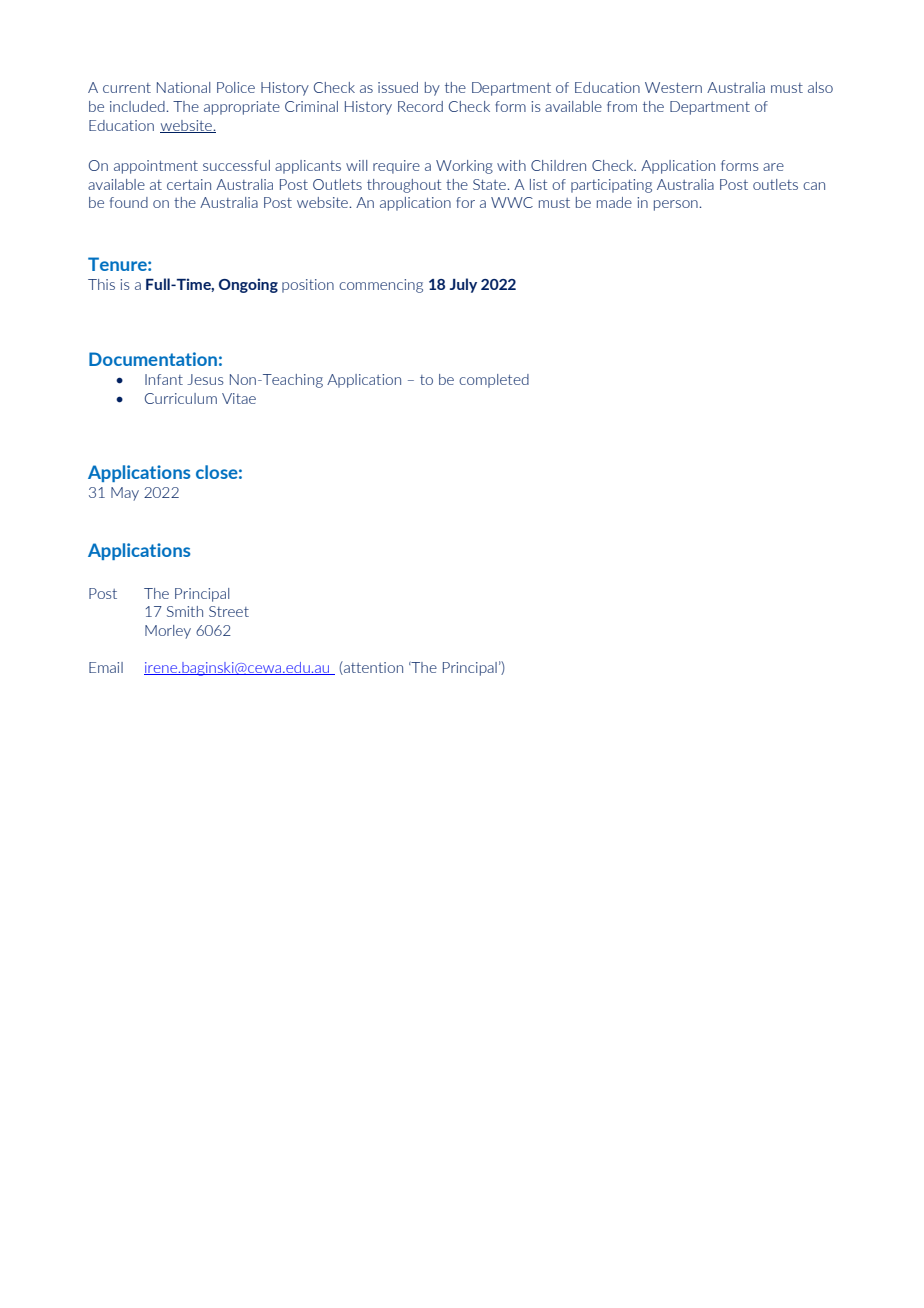  I want to click on National, so click(183, 87).
